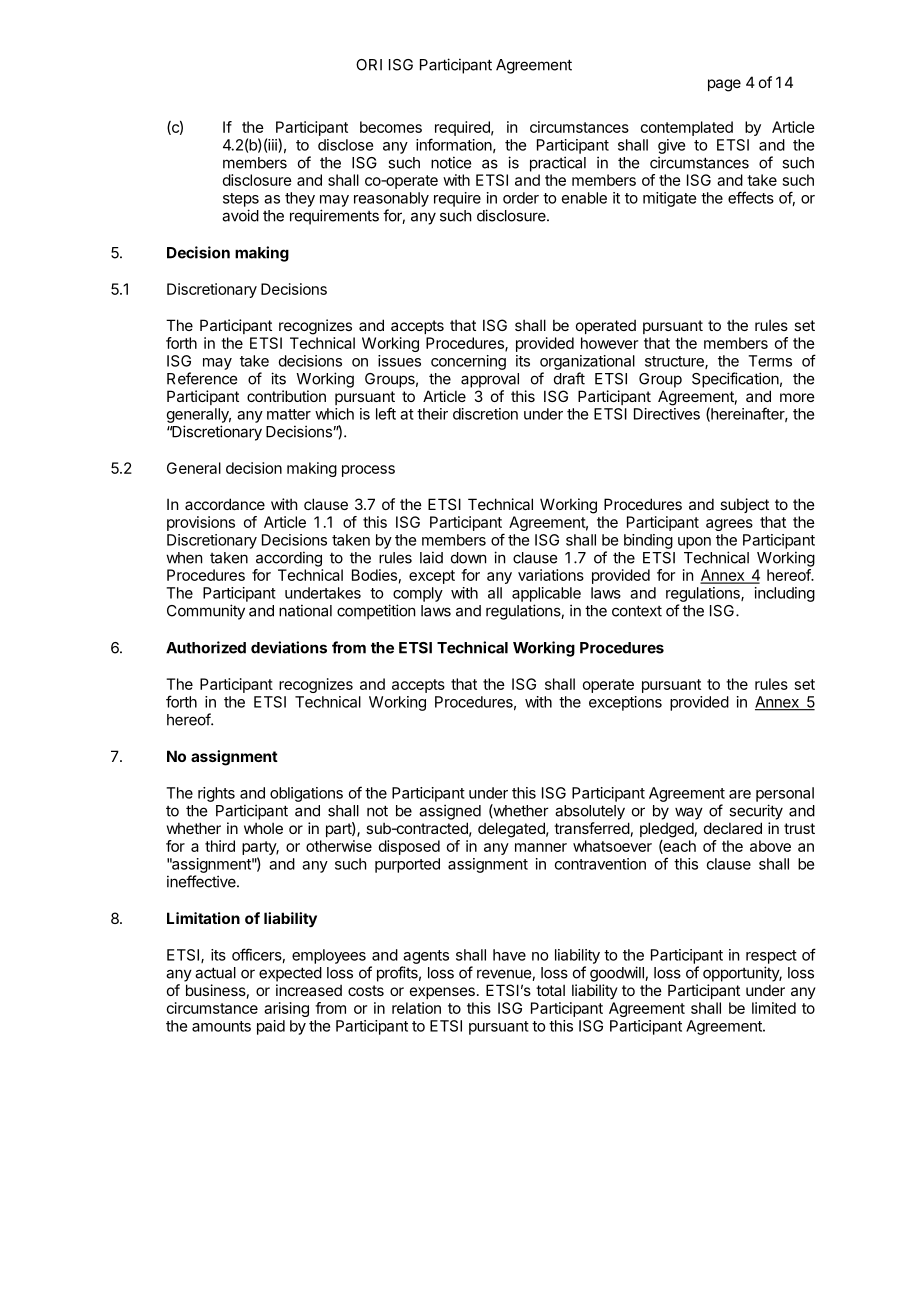 Image resolution: width=924 pixels, height=1308 pixels. What do you see at coordinates (451, 162) in the document?
I see `notice` at bounding box center [451, 162].
